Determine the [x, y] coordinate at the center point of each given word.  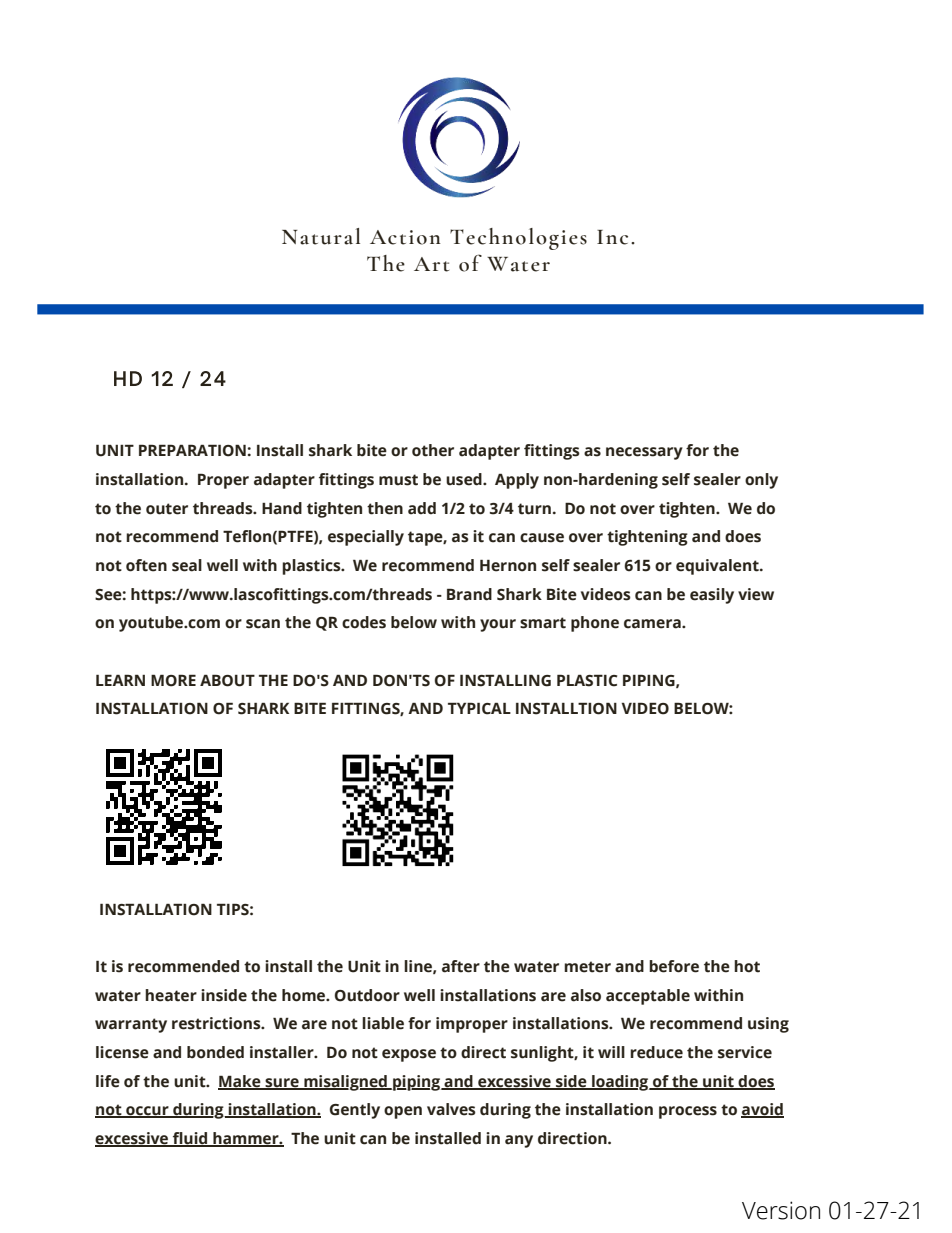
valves [451, 1109]
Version [781, 1210]
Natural [321, 236]
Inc [612, 237]
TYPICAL [479, 708]
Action [405, 237]
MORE [173, 680]
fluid [190, 1139]
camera [653, 624]
